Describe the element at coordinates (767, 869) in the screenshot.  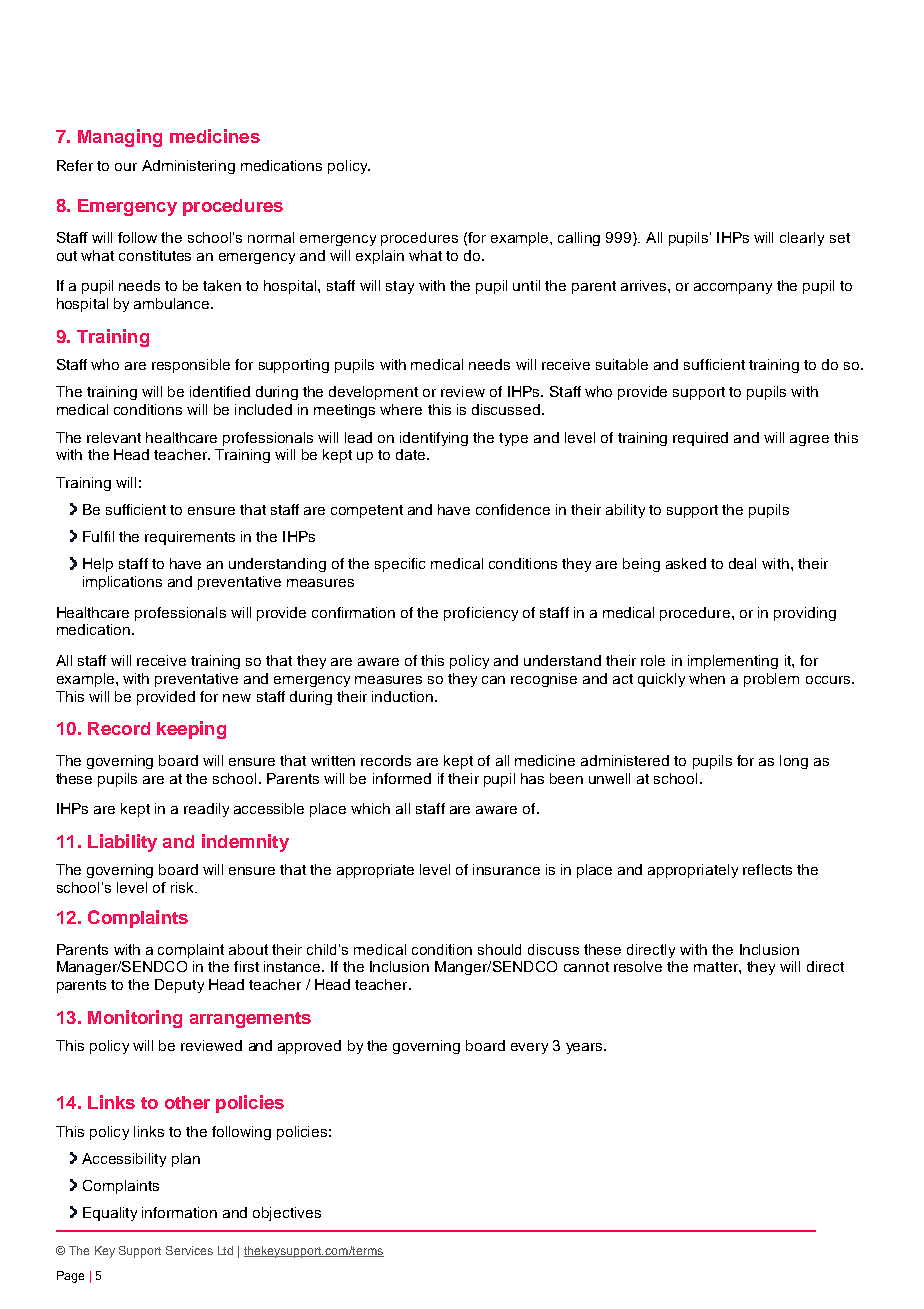
I see `reflects` at that location.
